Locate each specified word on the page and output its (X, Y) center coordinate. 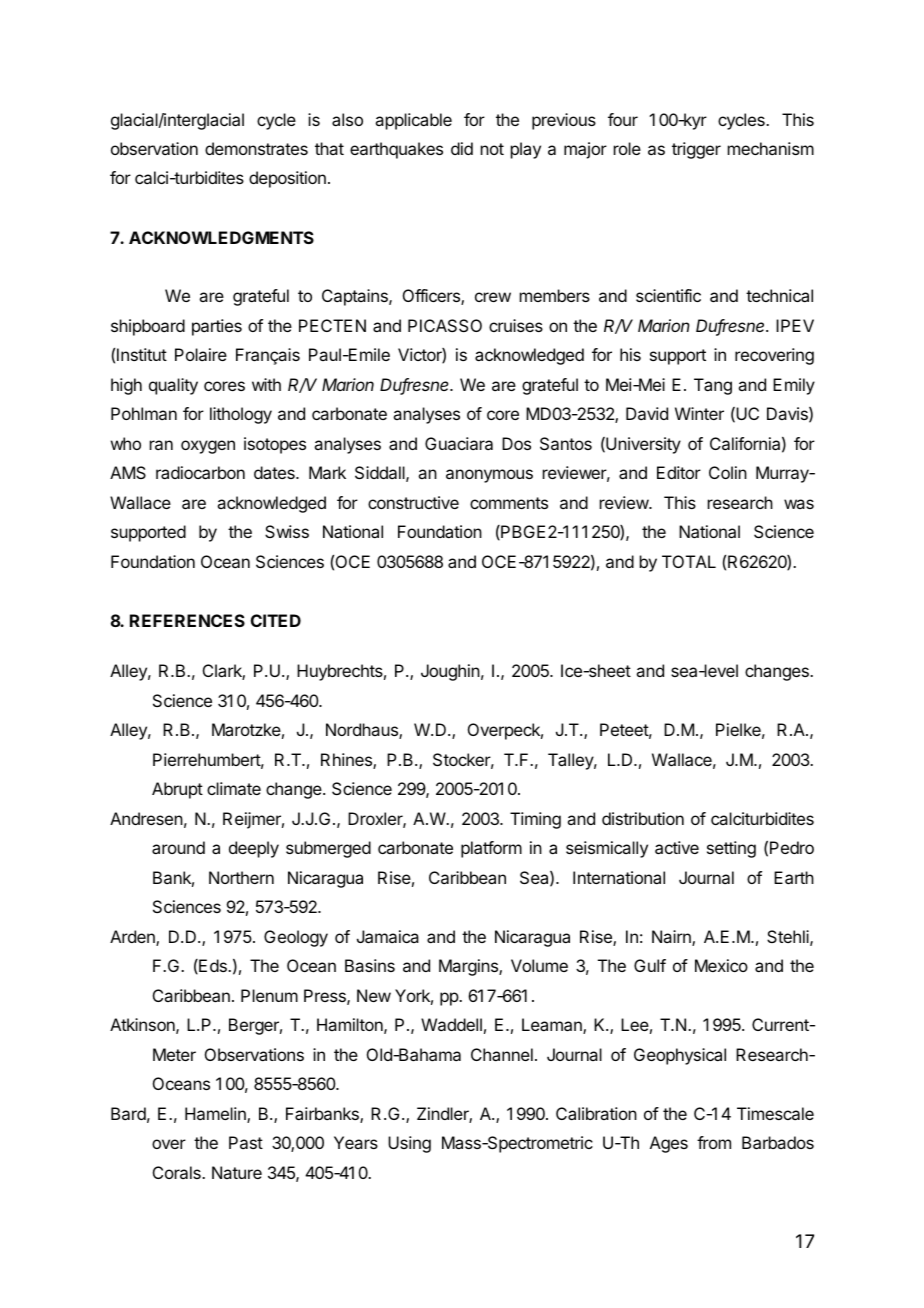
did (462, 148)
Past (246, 1142)
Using (409, 1144)
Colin (728, 472)
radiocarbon (200, 472)
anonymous (489, 476)
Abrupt (177, 790)
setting (731, 849)
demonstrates (256, 148)
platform (491, 849)
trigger (696, 150)
